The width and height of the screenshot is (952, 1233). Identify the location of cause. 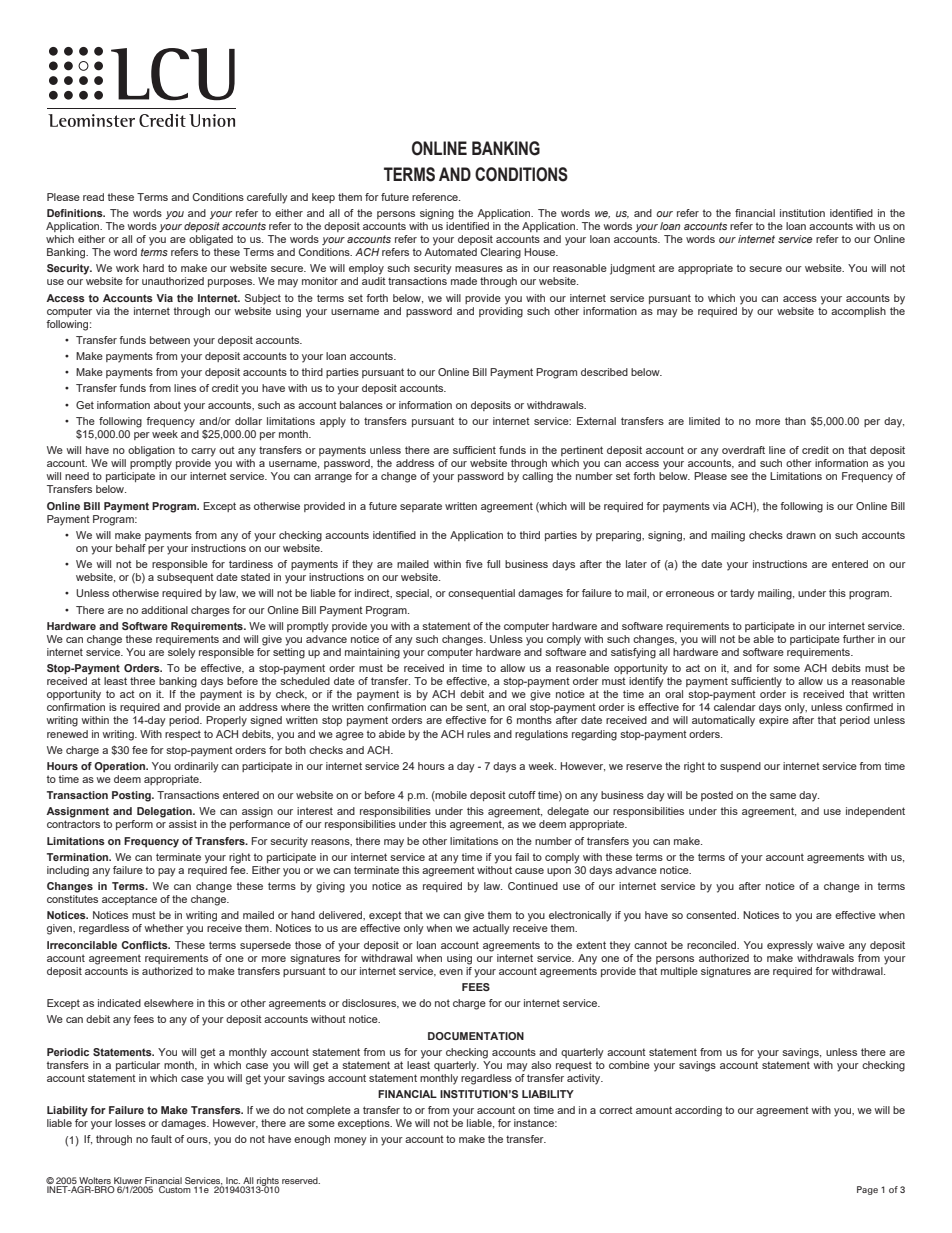
(529, 871).
